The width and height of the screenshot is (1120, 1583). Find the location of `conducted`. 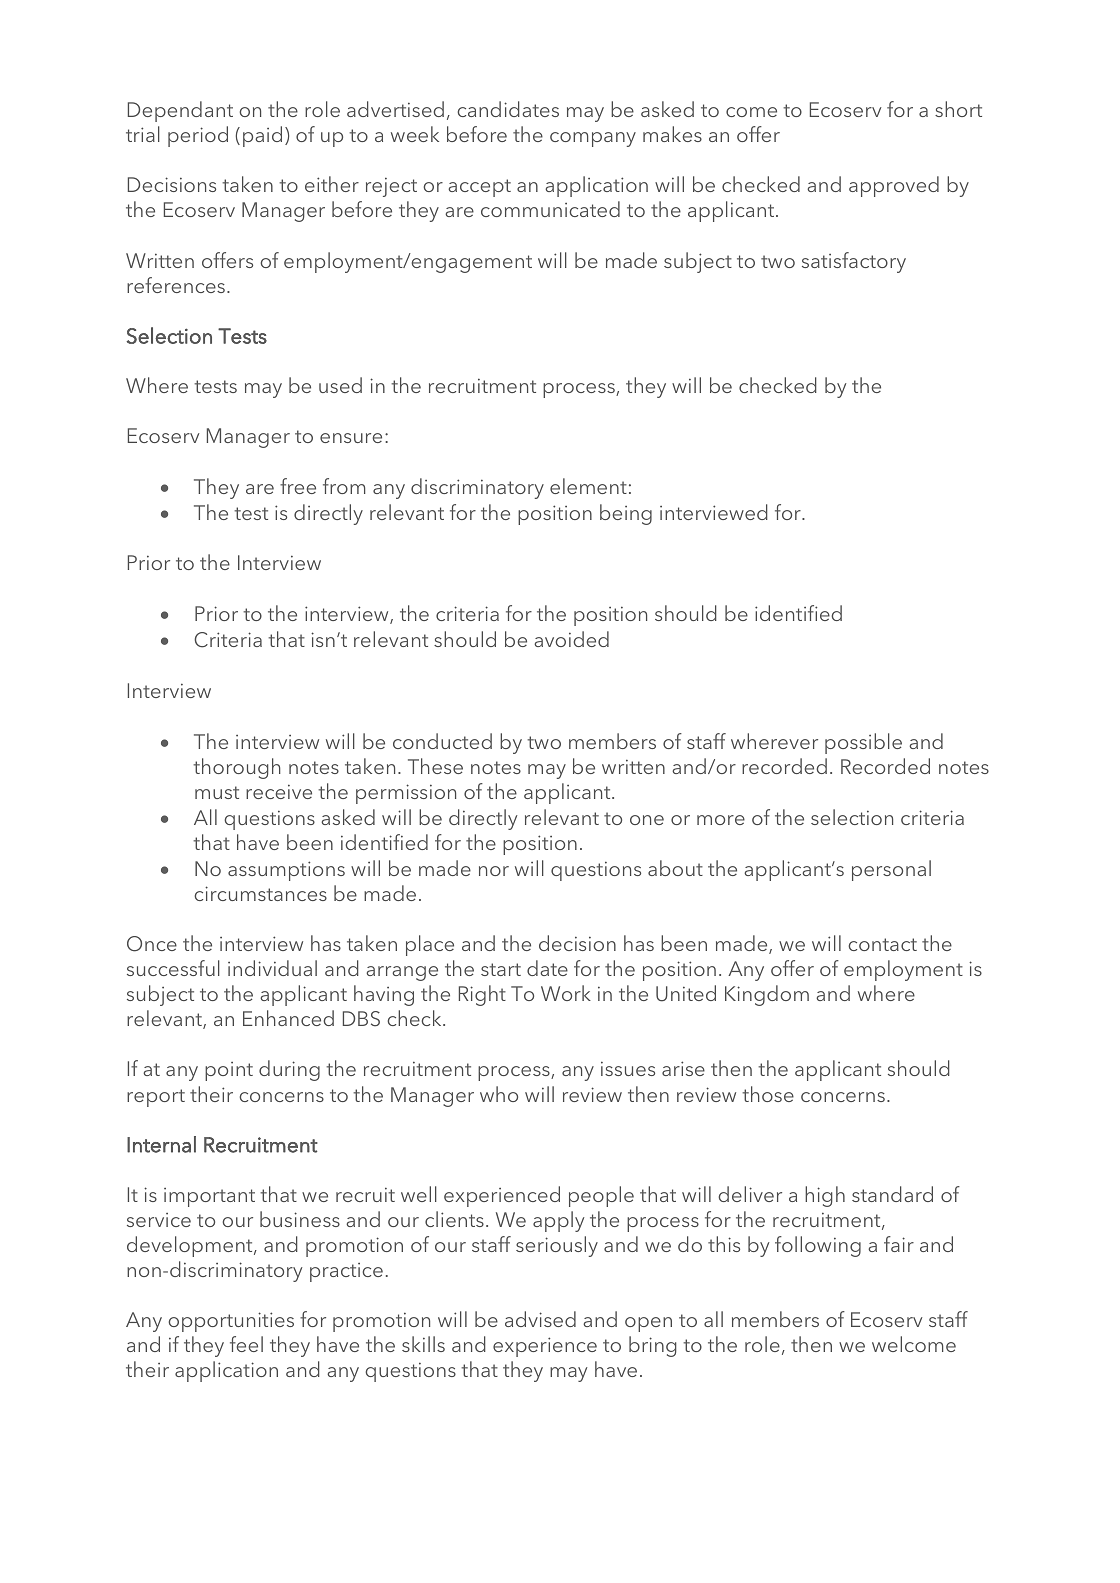

conducted is located at coordinates (442, 741).
